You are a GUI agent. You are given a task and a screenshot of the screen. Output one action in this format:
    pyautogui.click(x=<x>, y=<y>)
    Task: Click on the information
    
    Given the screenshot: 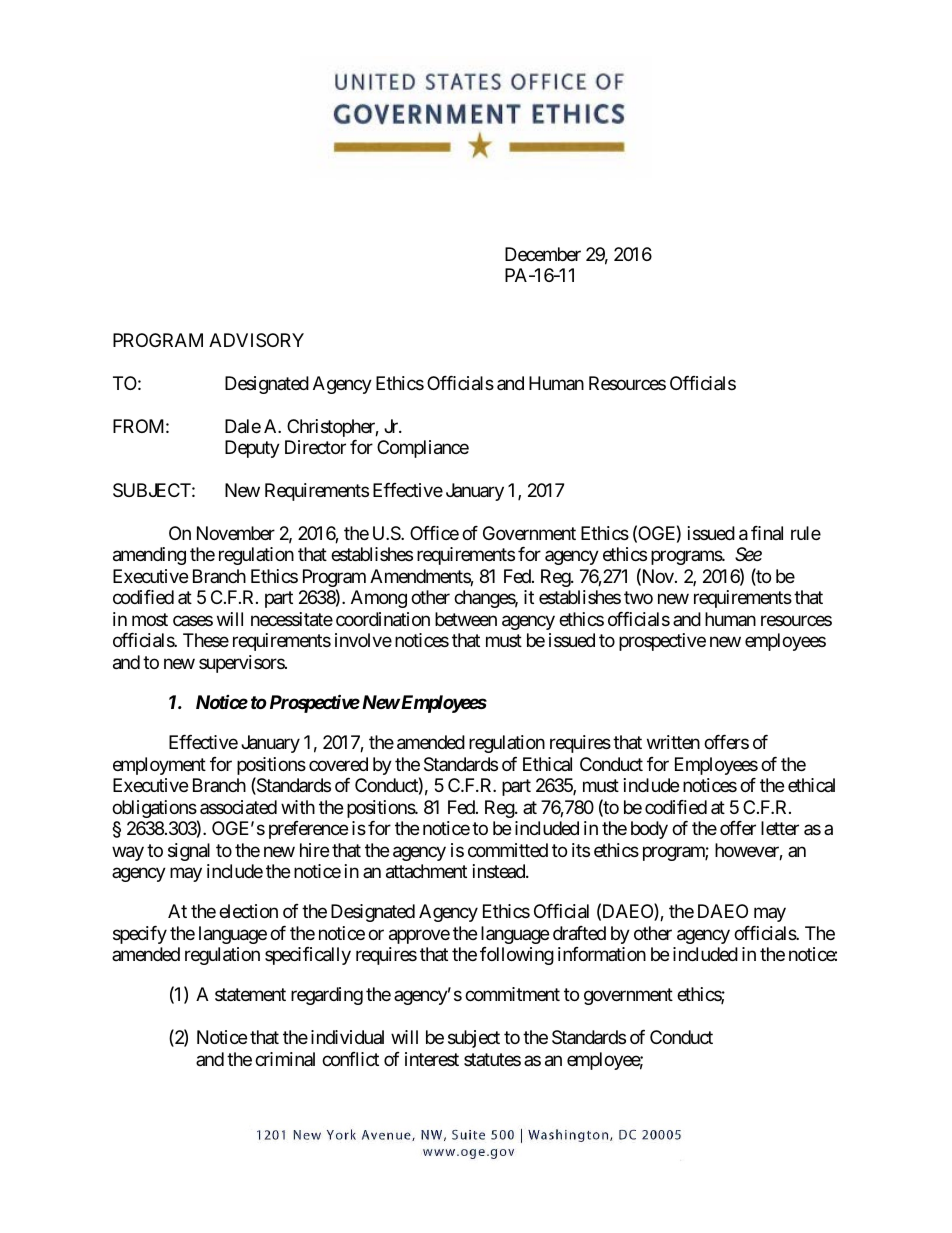 What is the action you would take?
    pyautogui.click(x=602, y=954)
